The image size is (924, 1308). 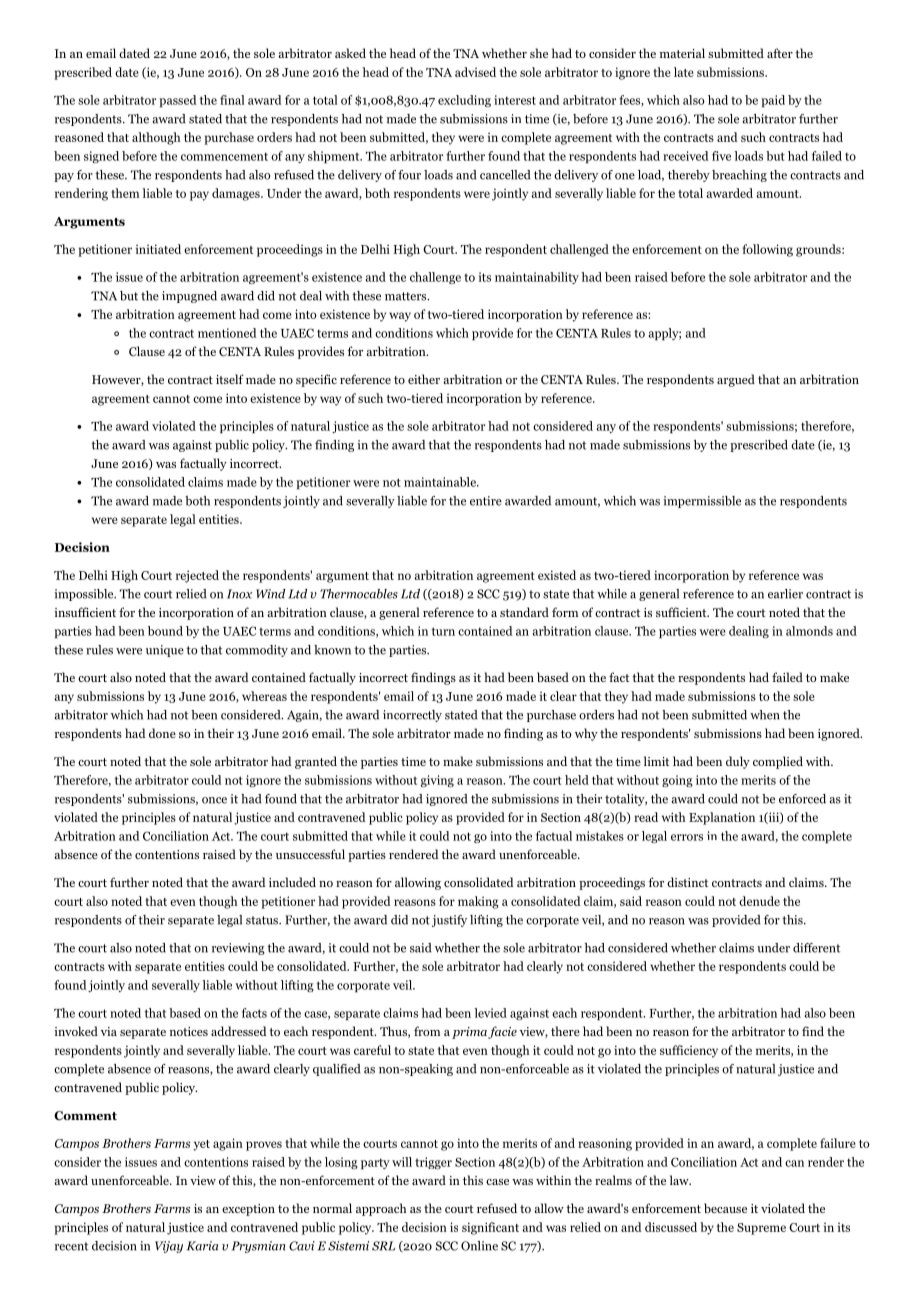 I want to click on Vijay, so click(x=169, y=1247).
